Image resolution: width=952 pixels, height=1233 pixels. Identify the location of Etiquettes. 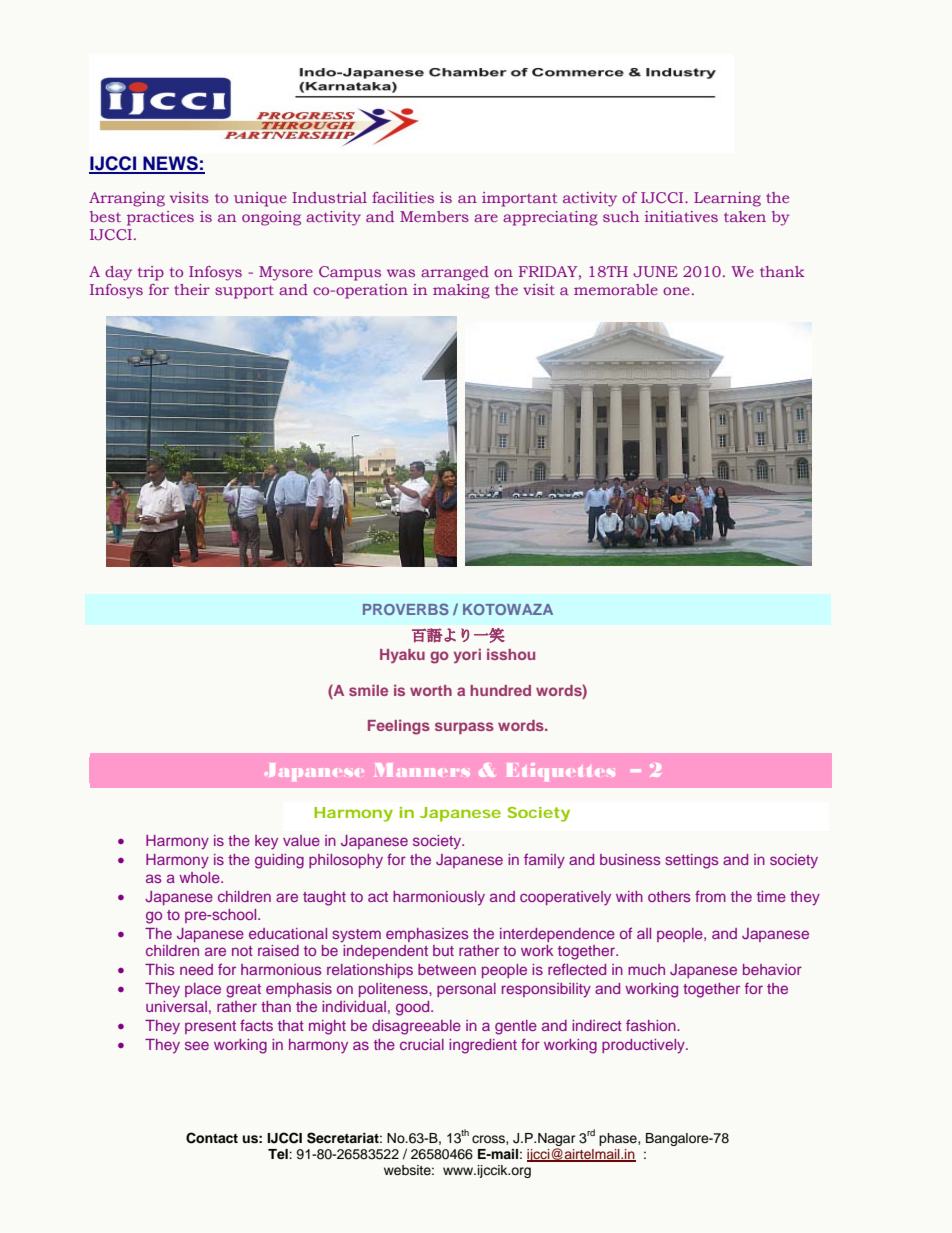
(561, 772).
